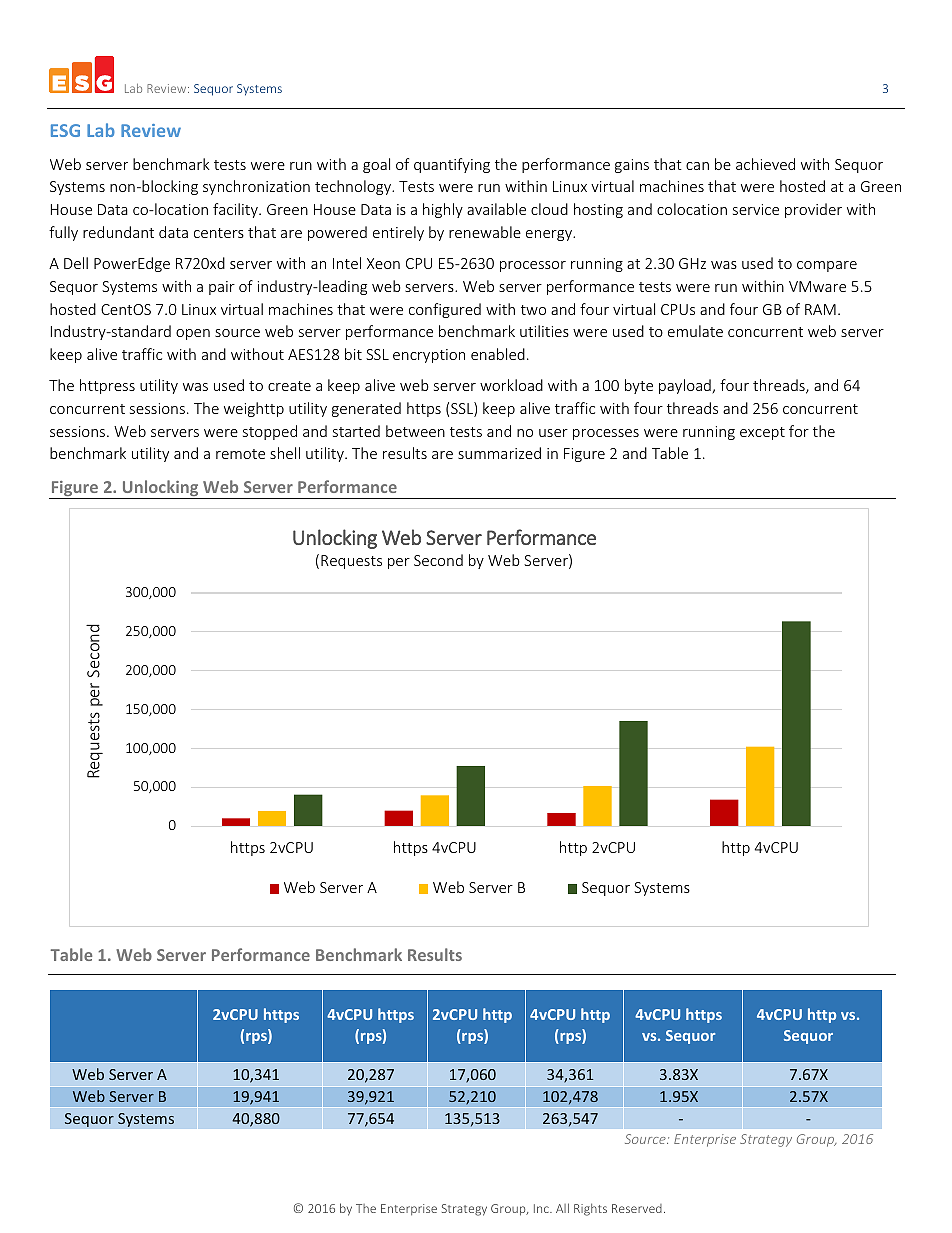 This page has height=1233, width=952. What do you see at coordinates (452, 165) in the page?
I see `quantifying` at bounding box center [452, 165].
